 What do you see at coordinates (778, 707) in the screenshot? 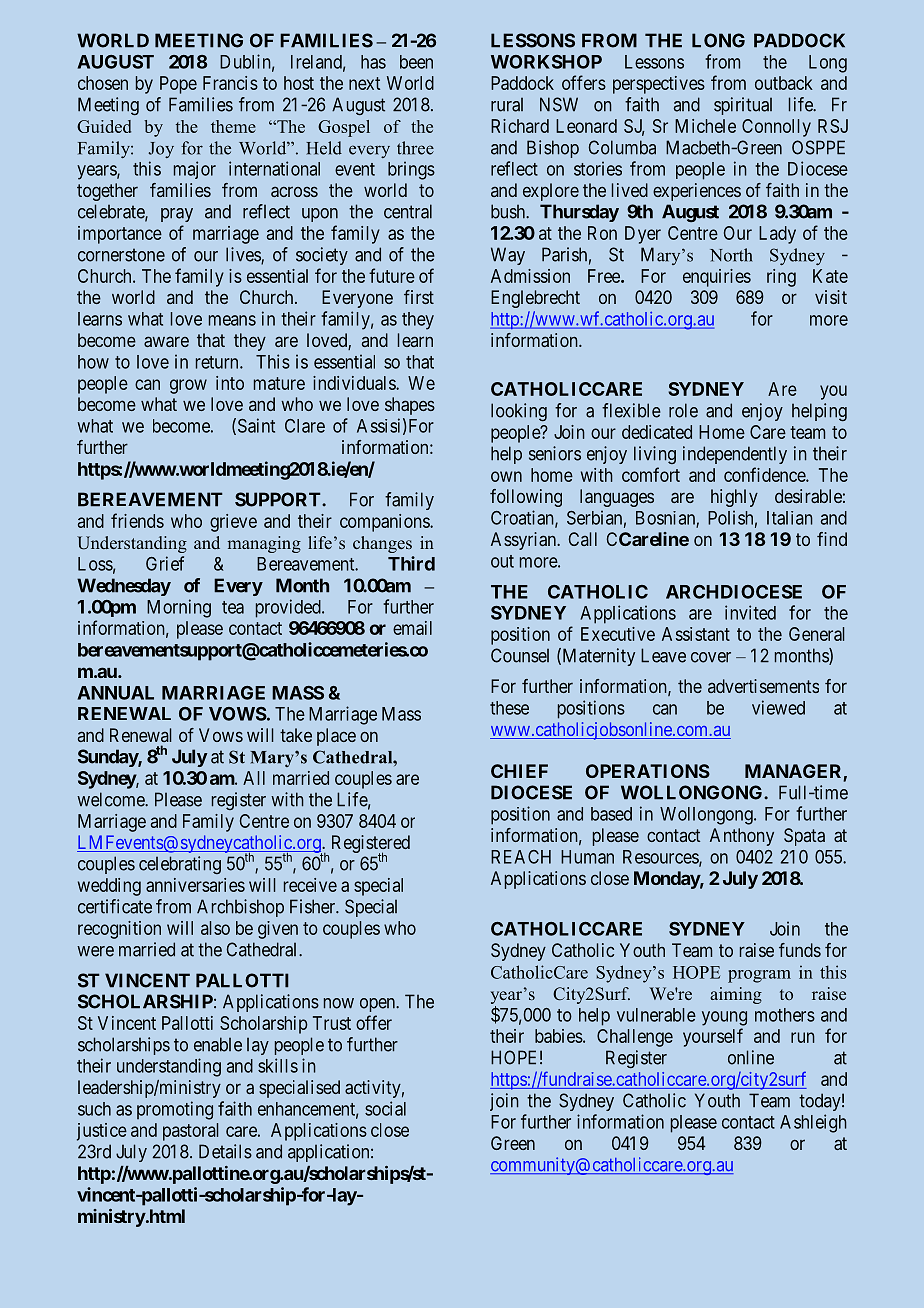
I see `viewed` at bounding box center [778, 707].
